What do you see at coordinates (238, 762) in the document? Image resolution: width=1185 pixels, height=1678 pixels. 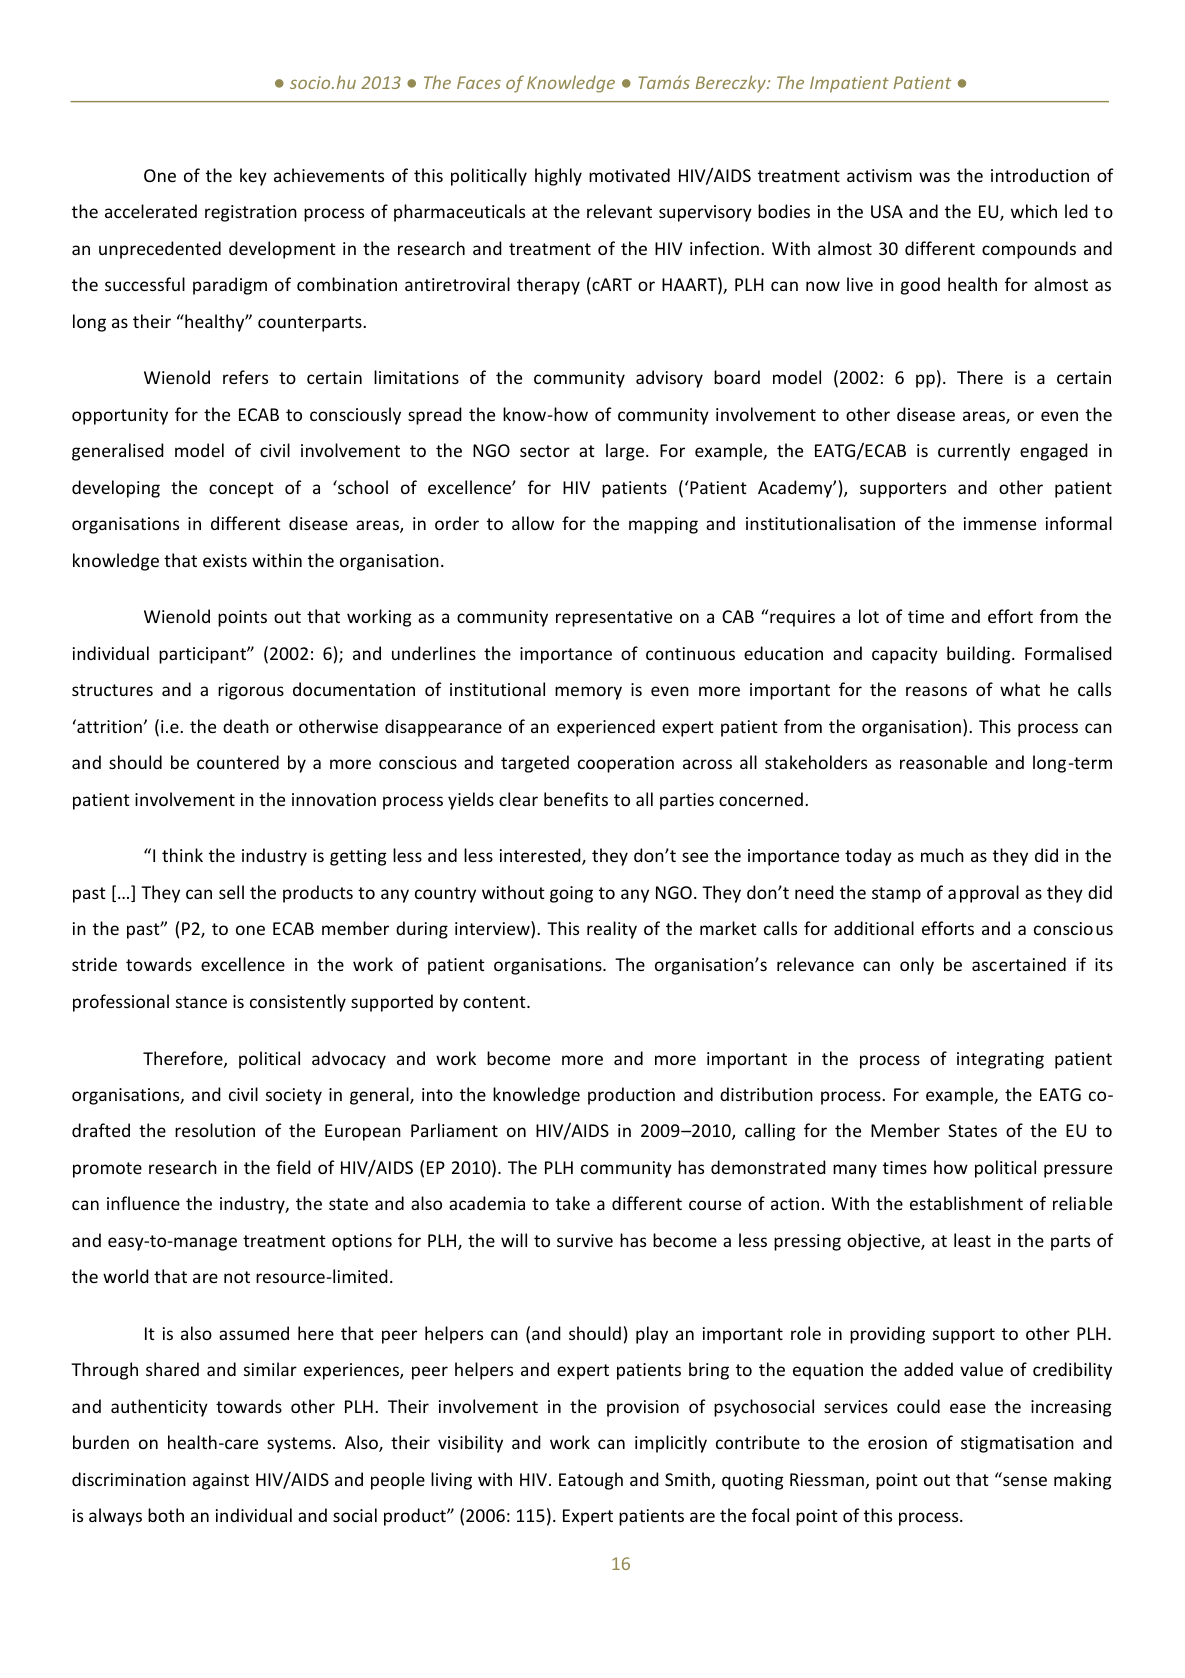 I see `countered` at bounding box center [238, 762].
